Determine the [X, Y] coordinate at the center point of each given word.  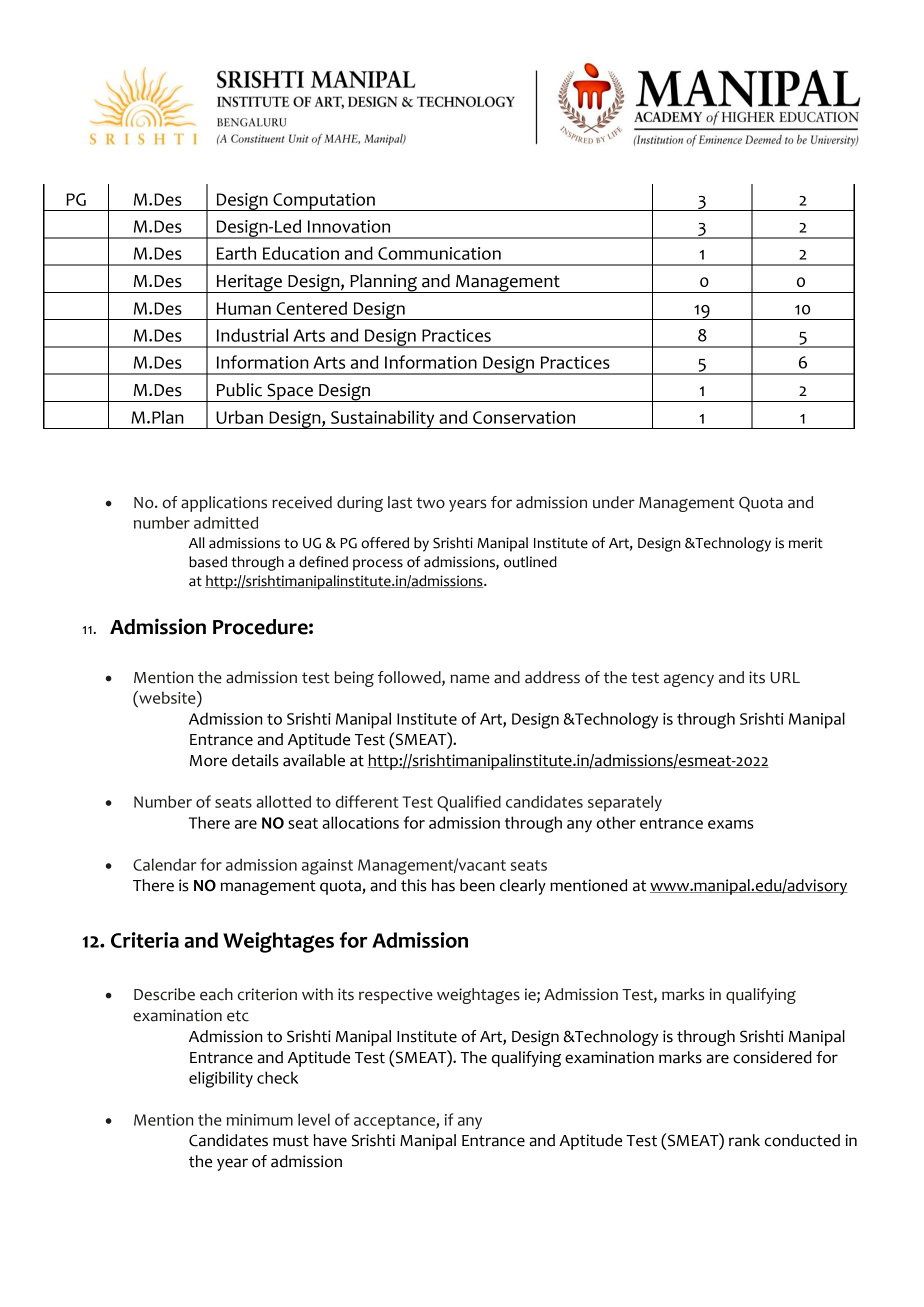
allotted [283, 801]
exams [731, 824]
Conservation [524, 417]
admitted [226, 522]
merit [806, 543]
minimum [260, 1120]
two [430, 503]
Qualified [469, 803]
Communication [439, 253]
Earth [236, 253]
